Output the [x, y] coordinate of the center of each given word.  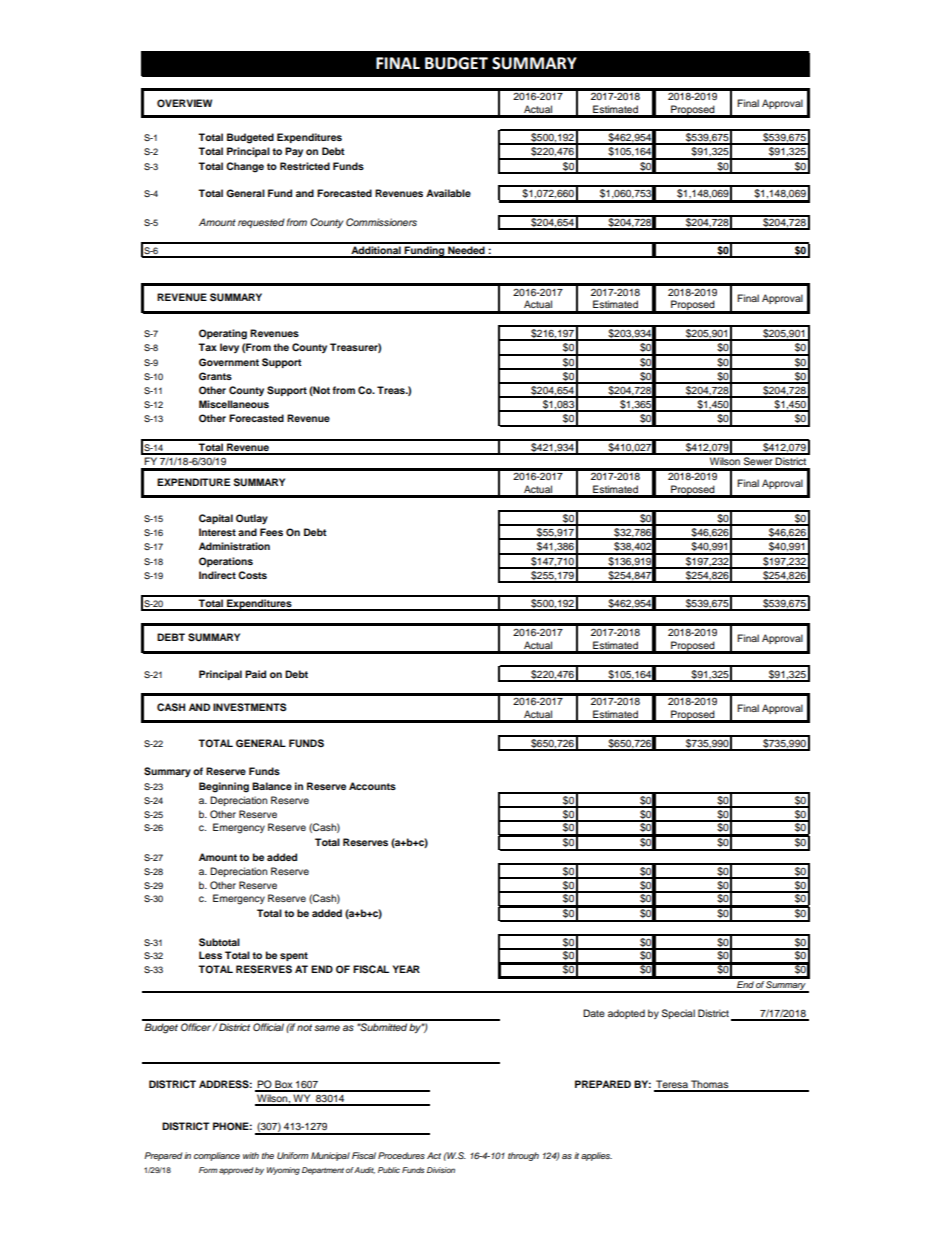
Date [594, 1013]
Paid [255, 674]
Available [448, 193]
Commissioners [381, 222]
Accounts [372, 786]
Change [245, 167]
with [251, 1155]
